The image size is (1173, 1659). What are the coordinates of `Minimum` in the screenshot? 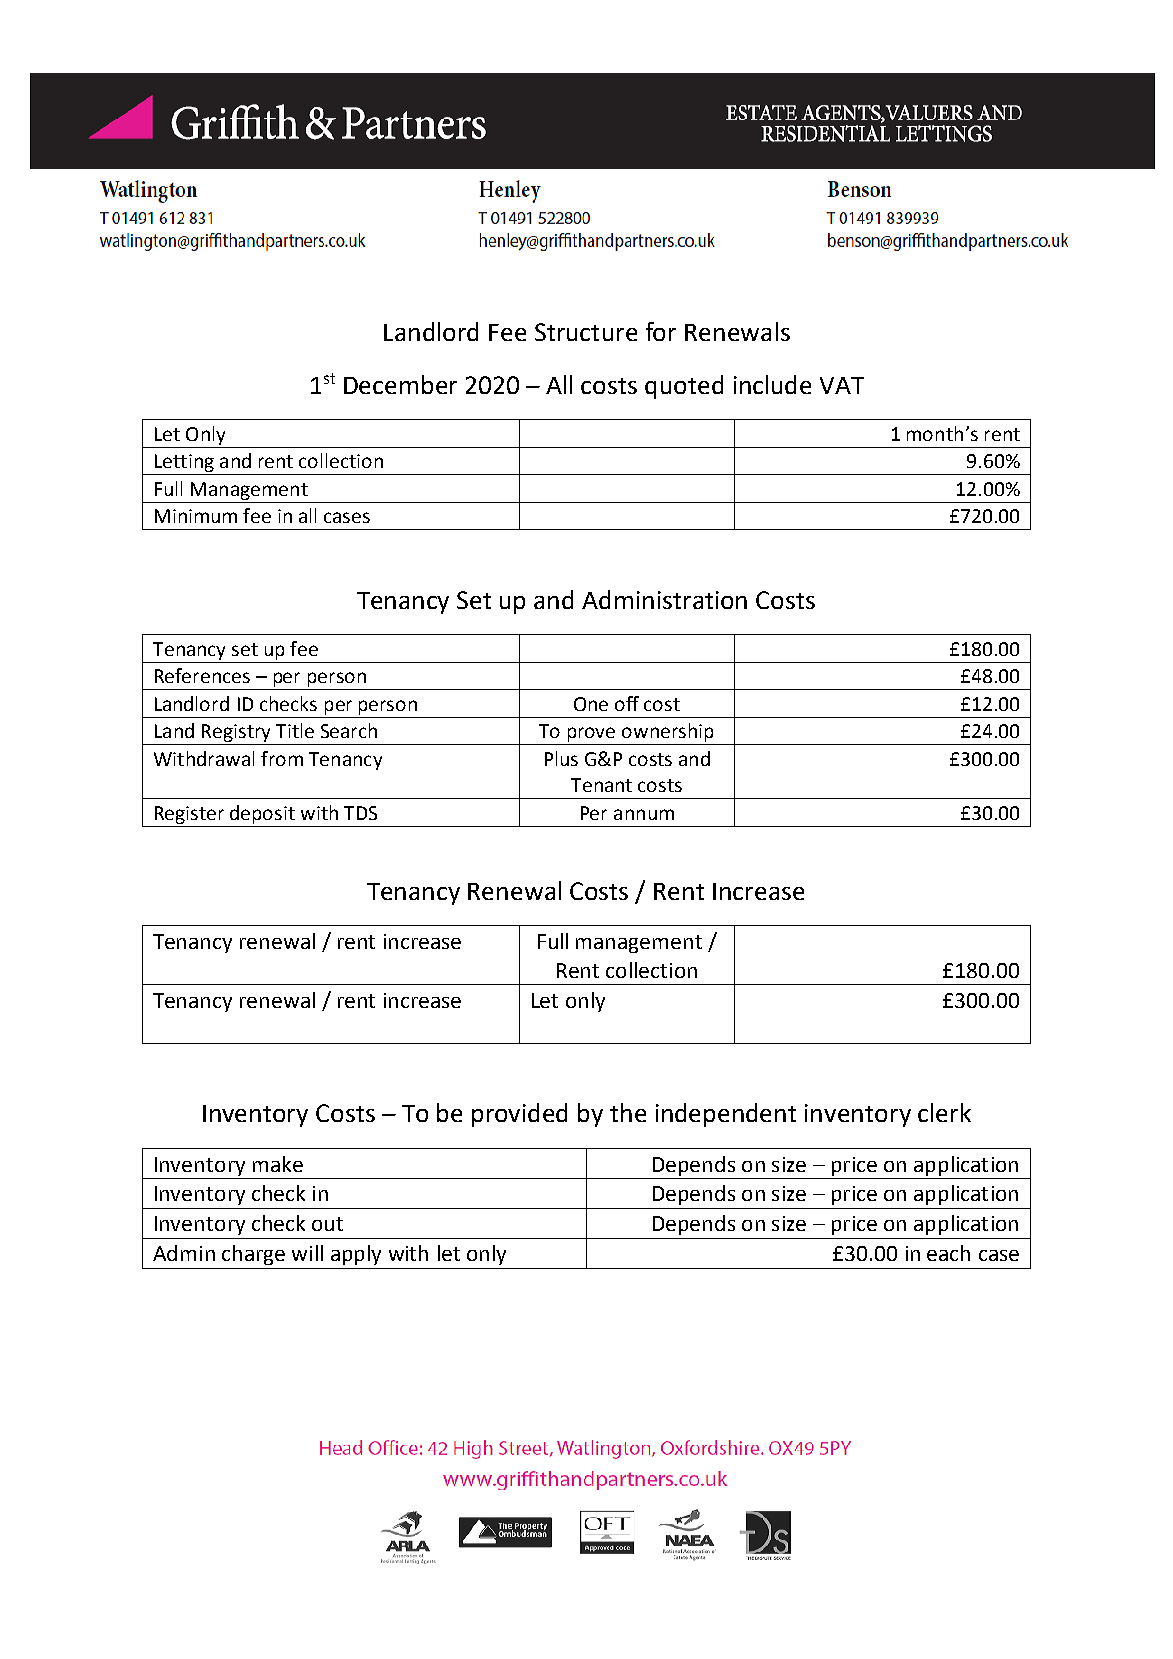 It's located at (196, 516).
